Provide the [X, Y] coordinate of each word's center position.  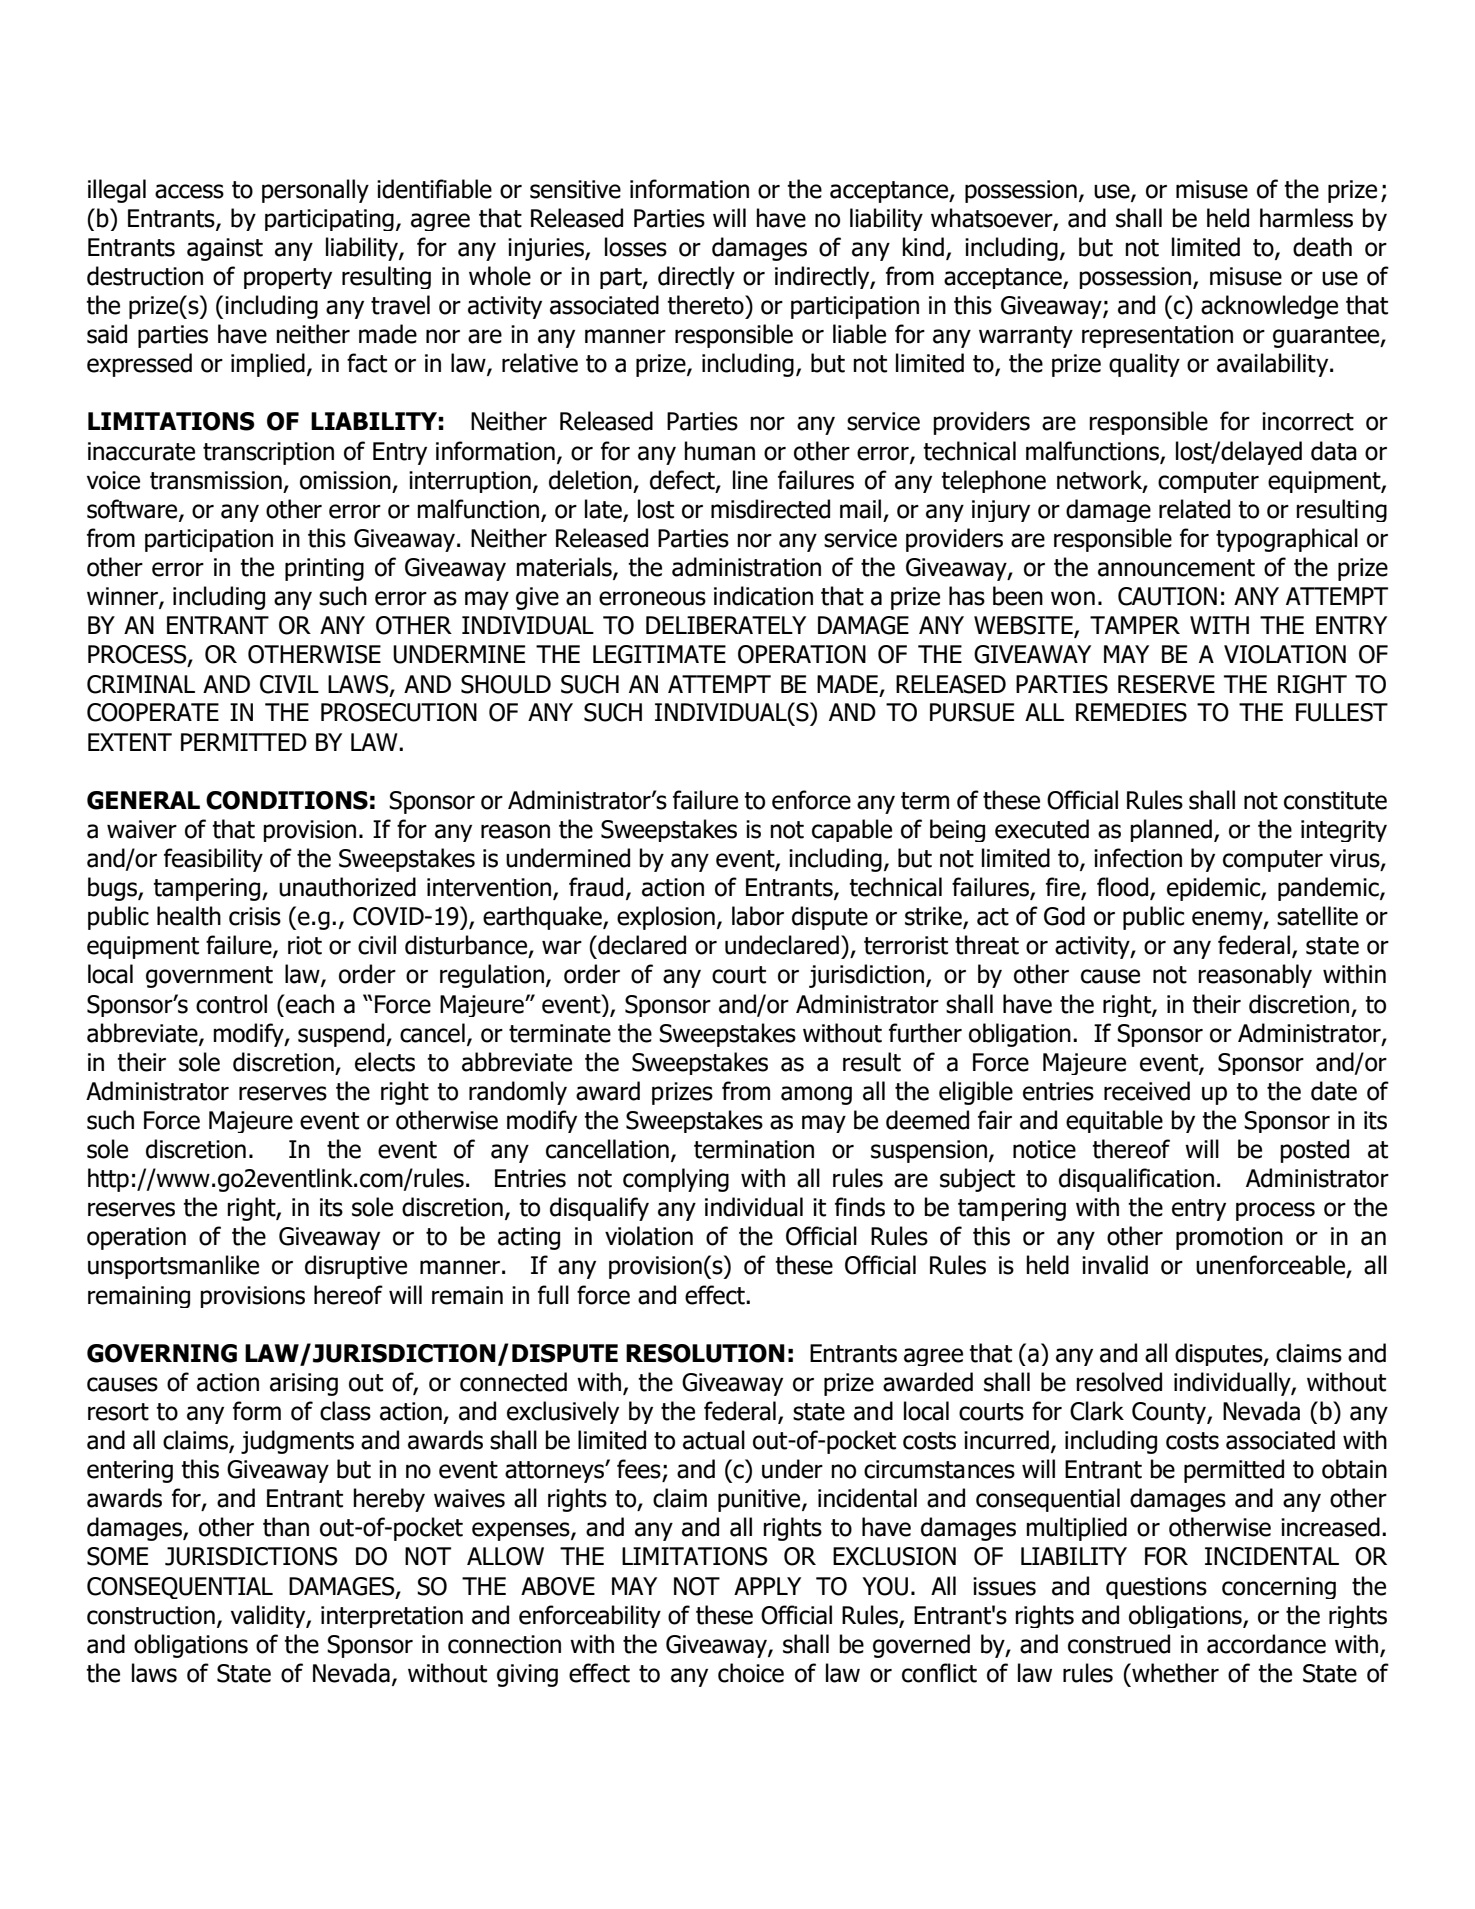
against [225, 249]
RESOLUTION [705, 1353]
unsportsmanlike [173, 1267]
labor [758, 916]
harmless [1306, 218]
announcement [1176, 568]
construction [151, 1615]
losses [636, 247]
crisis [255, 916]
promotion [1229, 1238]
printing [324, 569]
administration [746, 567]
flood [1122, 887]
